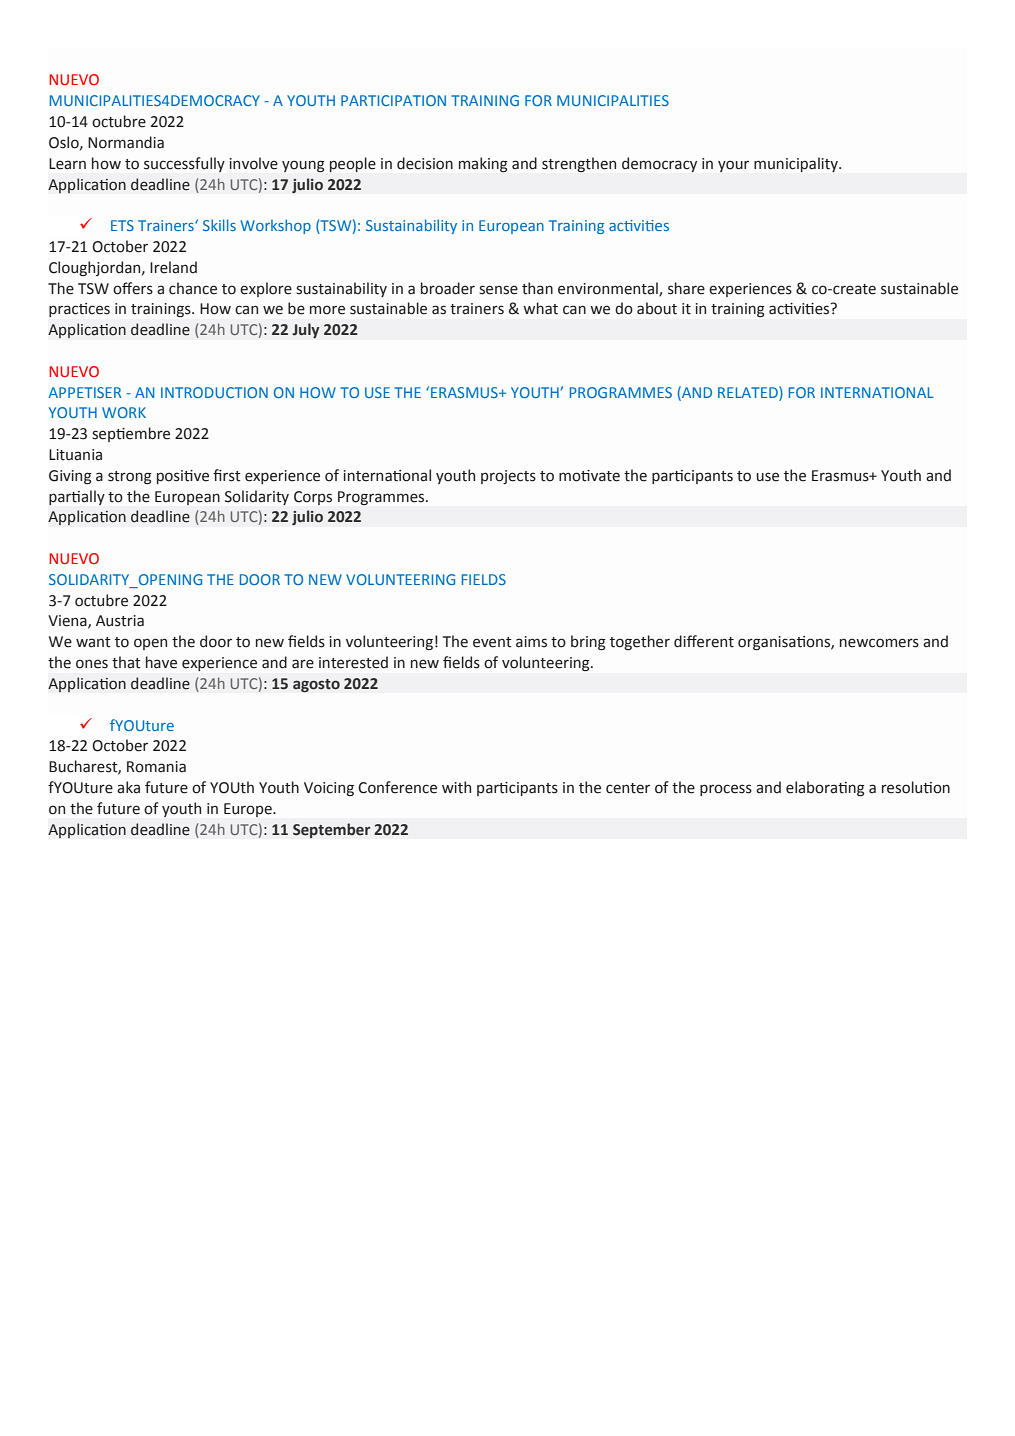  What do you see at coordinates (120, 621) in the screenshot?
I see `Austria` at bounding box center [120, 621].
